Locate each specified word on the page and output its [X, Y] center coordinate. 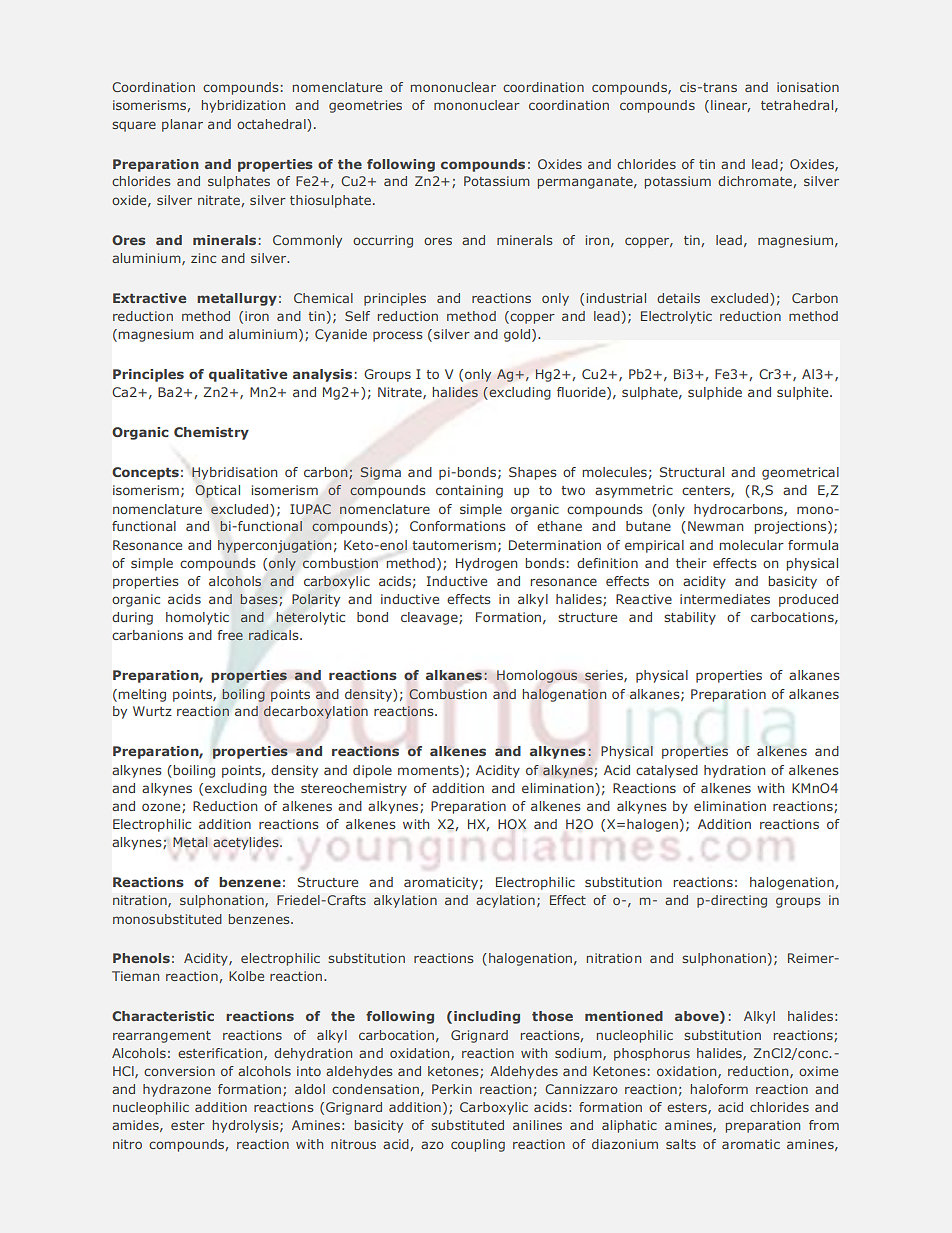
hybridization [243, 106]
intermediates [725, 599]
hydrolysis [247, 1126]
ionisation [808, 87]
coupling [478, 1145]
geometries [365, 106]
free [230, 635]
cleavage [430, 618]
